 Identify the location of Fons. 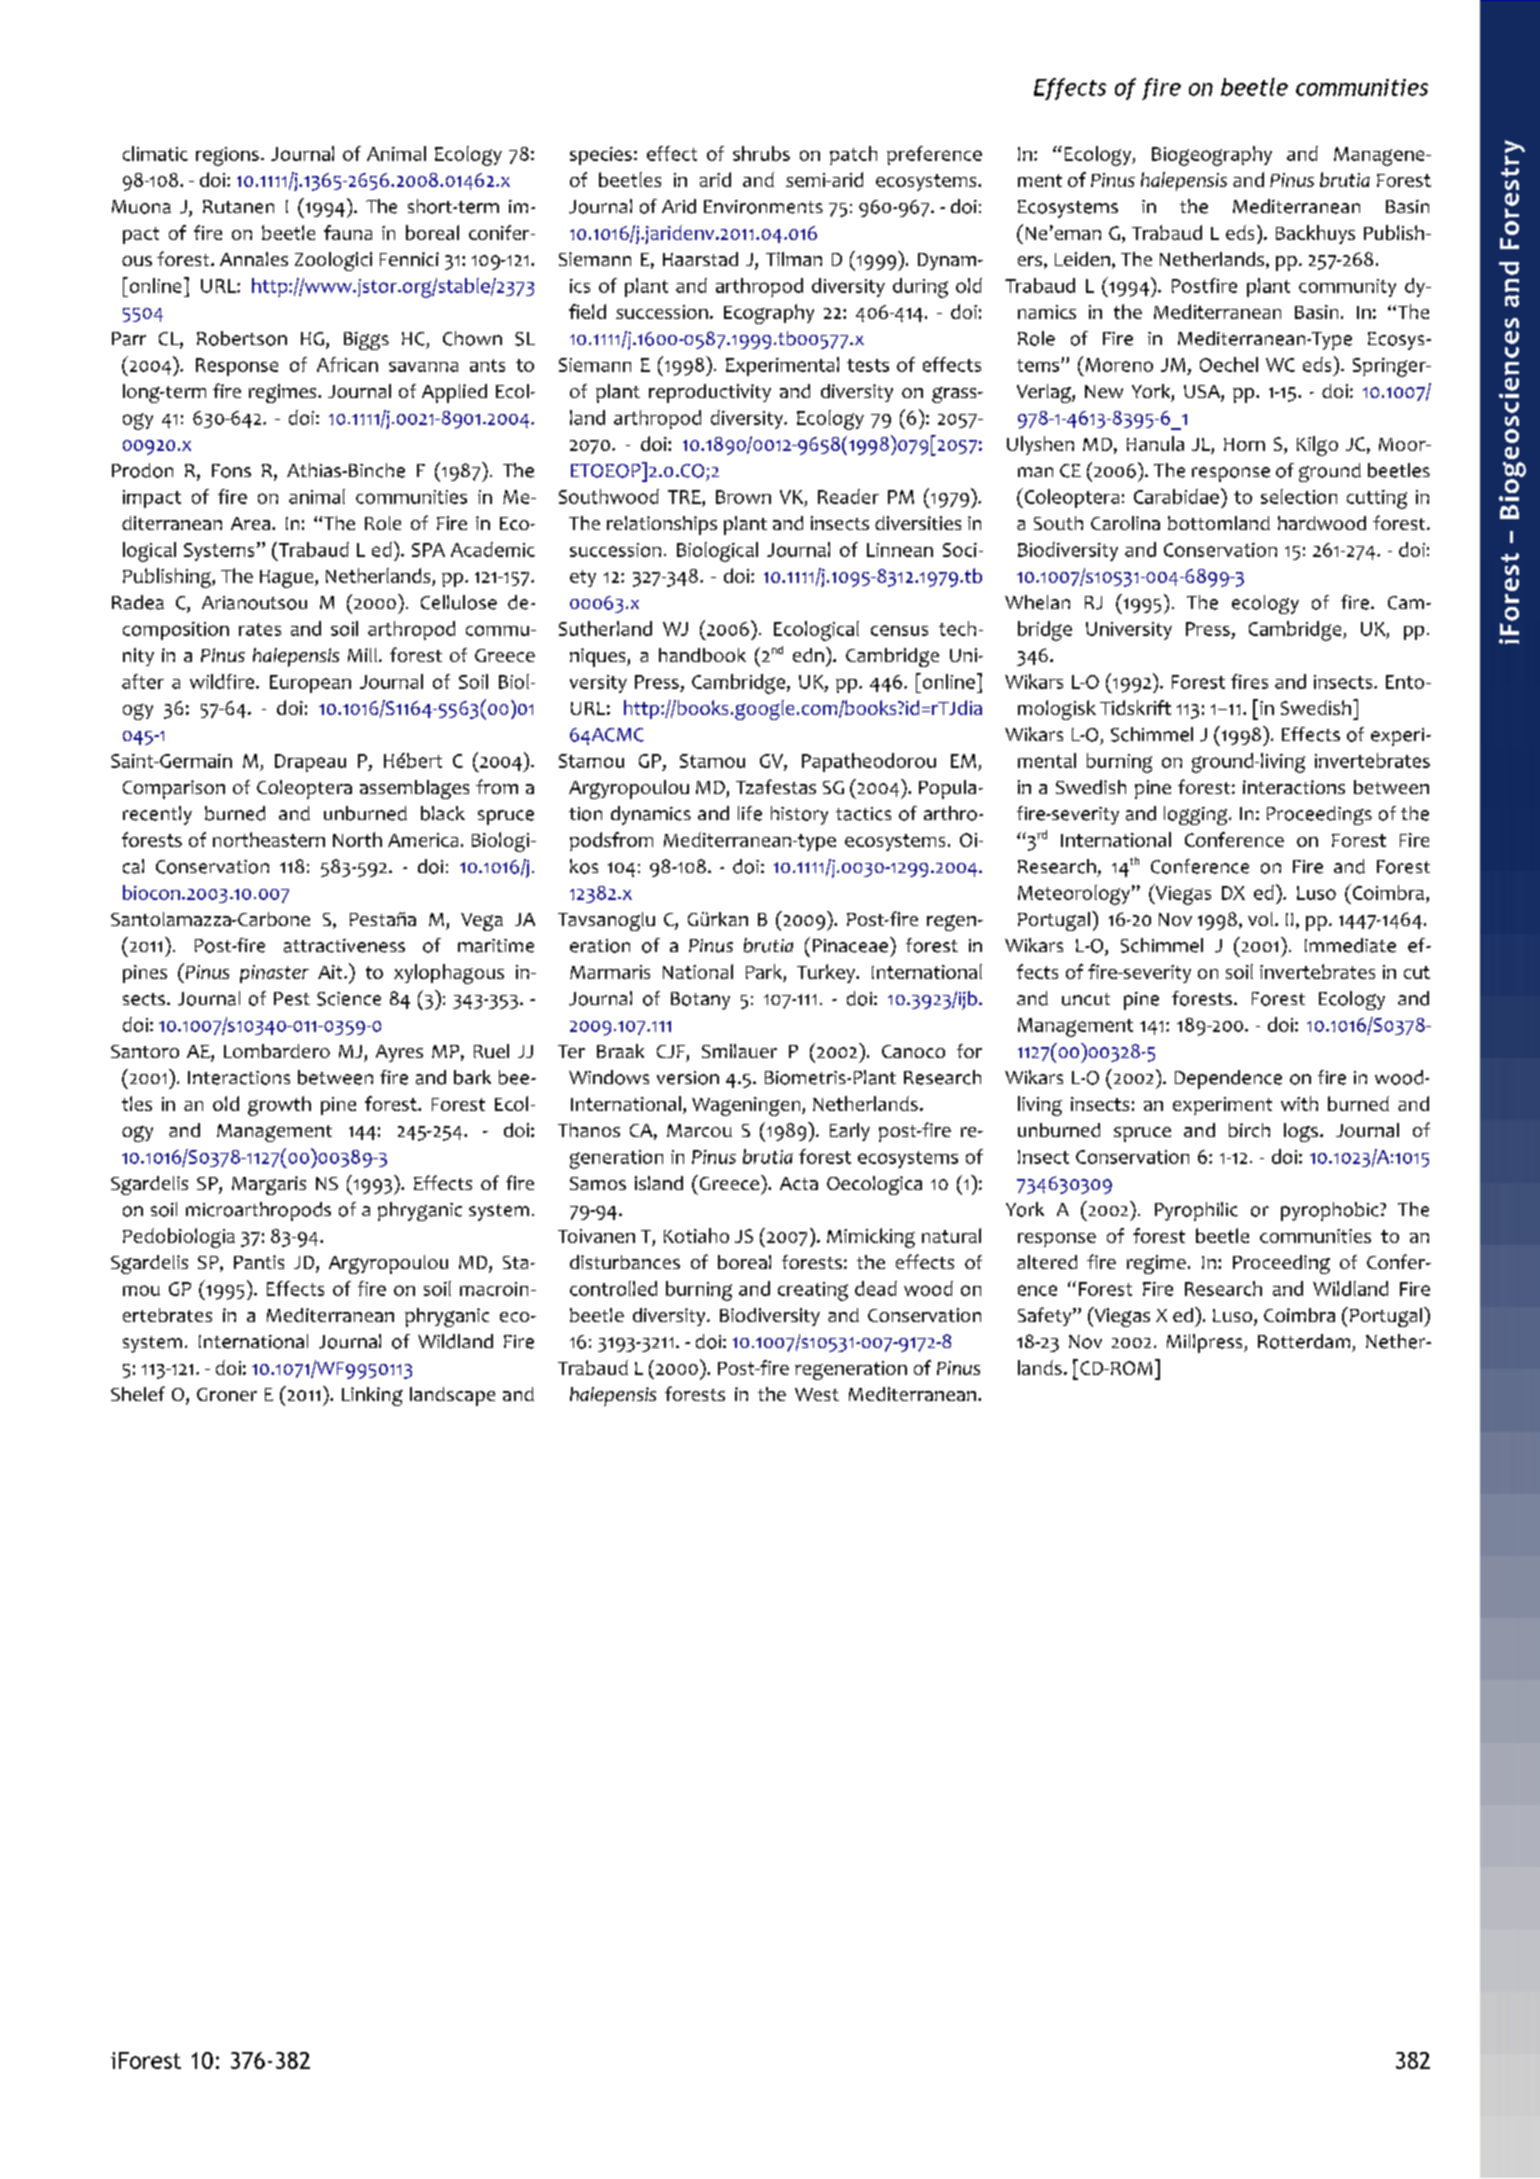
(231, 471).
